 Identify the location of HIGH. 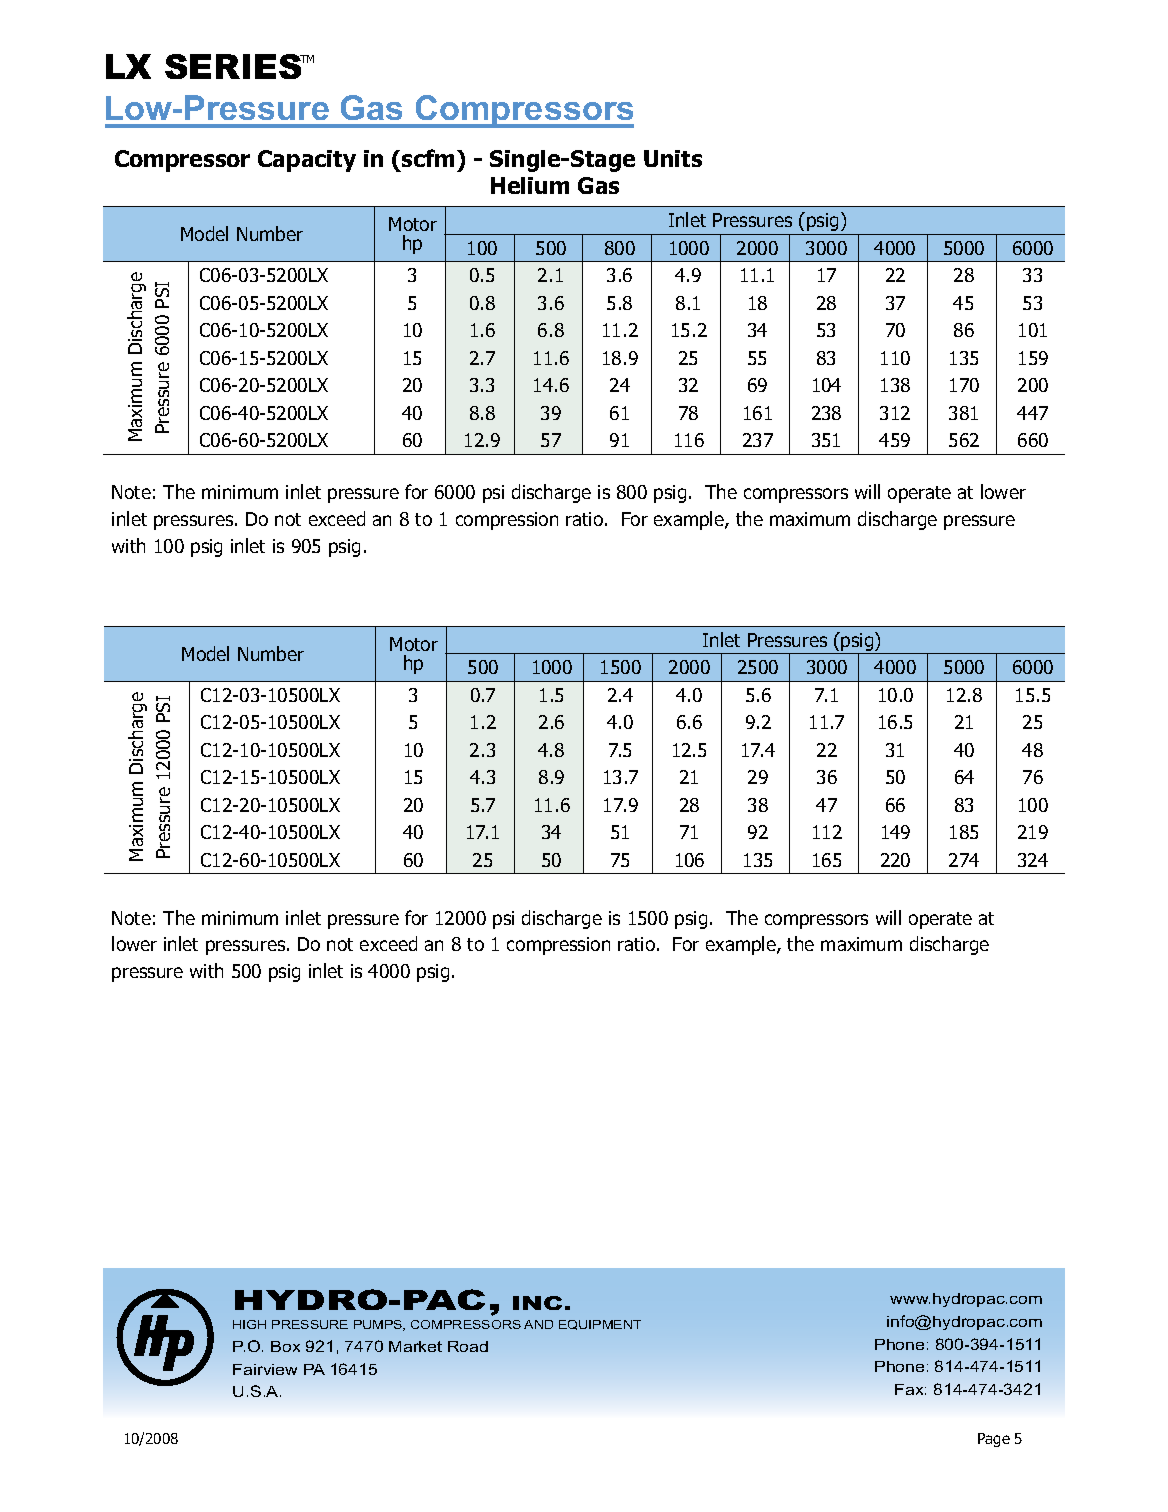
(249, 1324).
